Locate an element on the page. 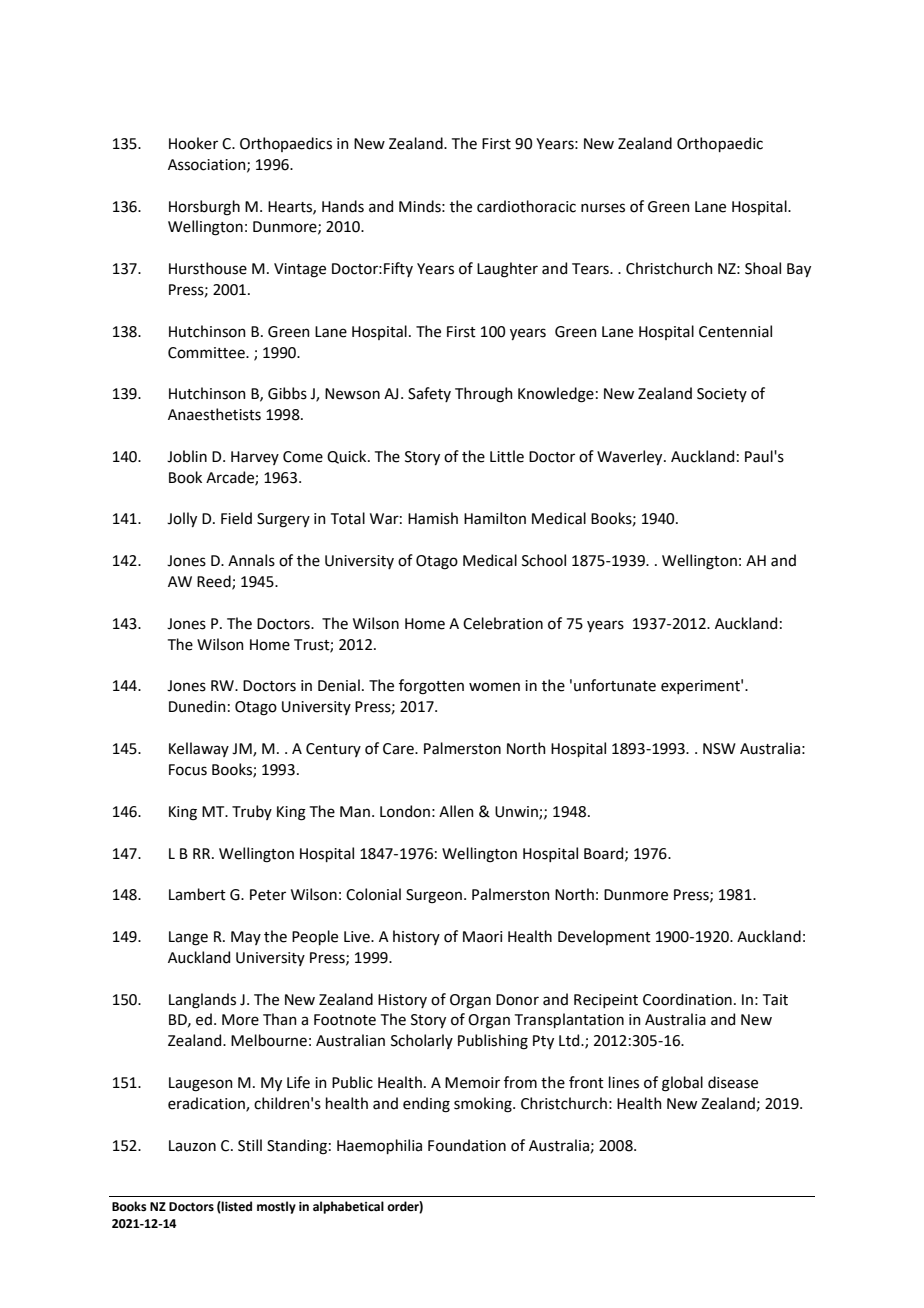 This image has height=1308, width=924. Foundation is located at coordinates (467, 1145).
